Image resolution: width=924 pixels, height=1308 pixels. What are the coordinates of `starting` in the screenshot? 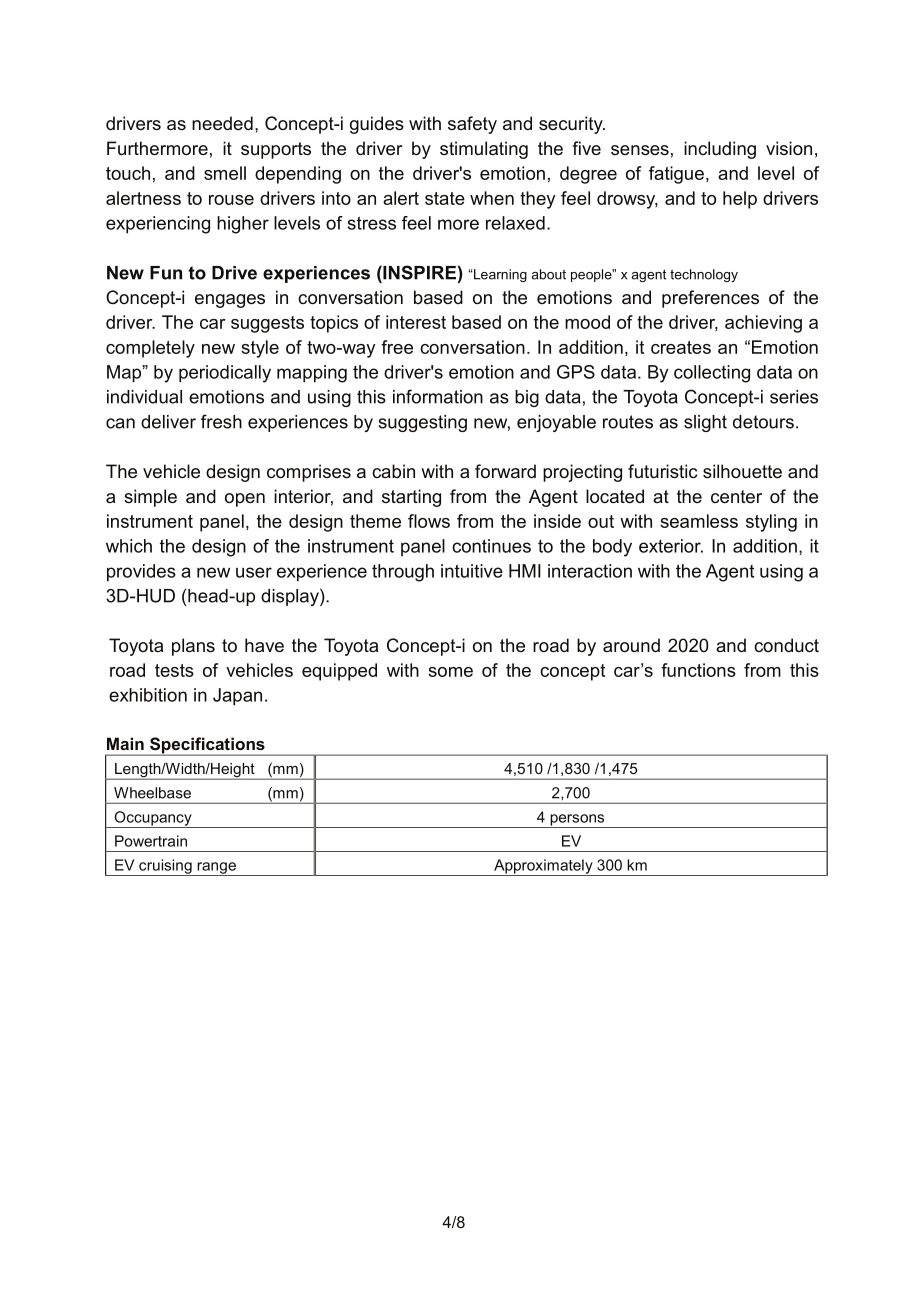 It's located at (411, 498).
